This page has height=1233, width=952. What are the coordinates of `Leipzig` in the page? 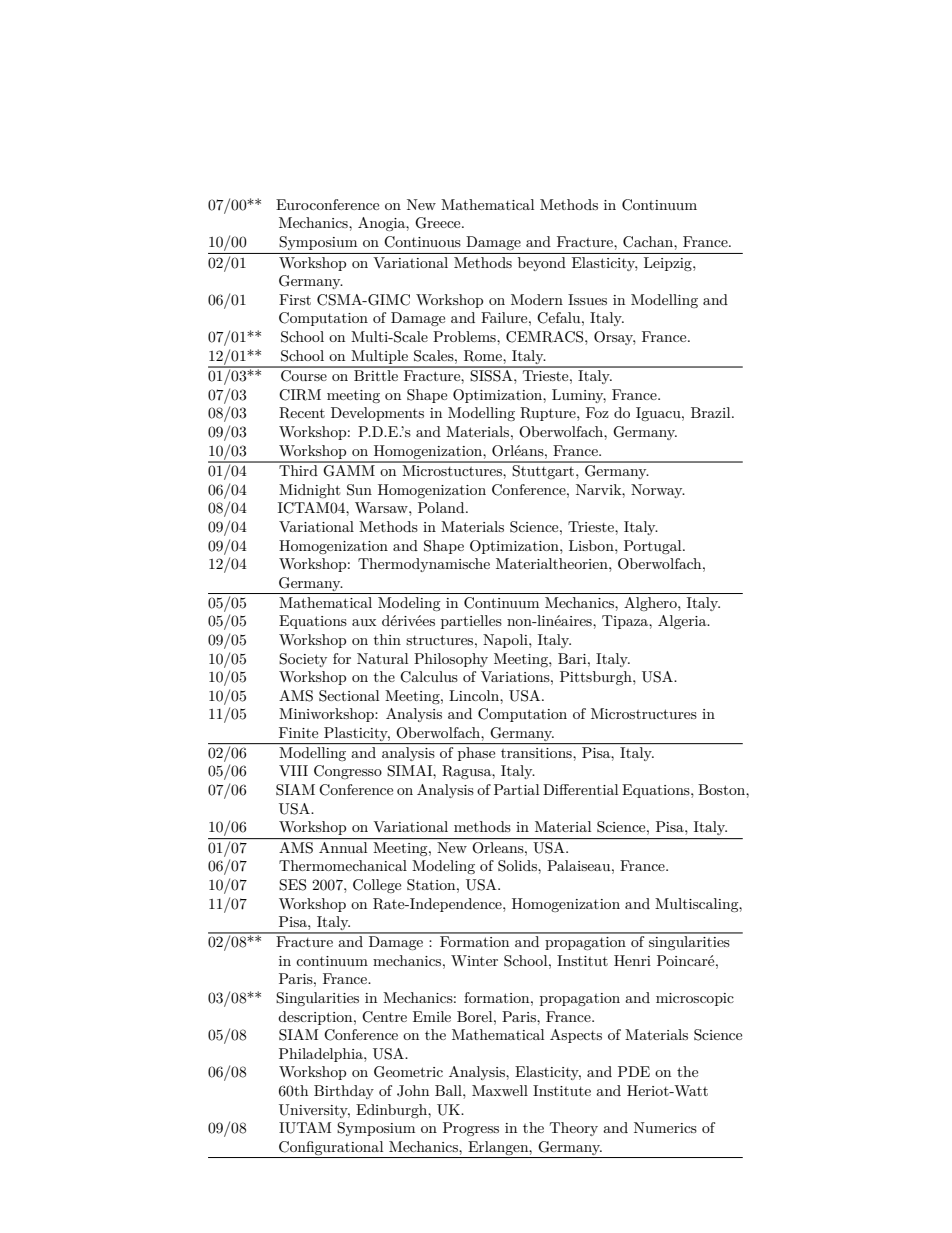 It's located at (669, 264).
